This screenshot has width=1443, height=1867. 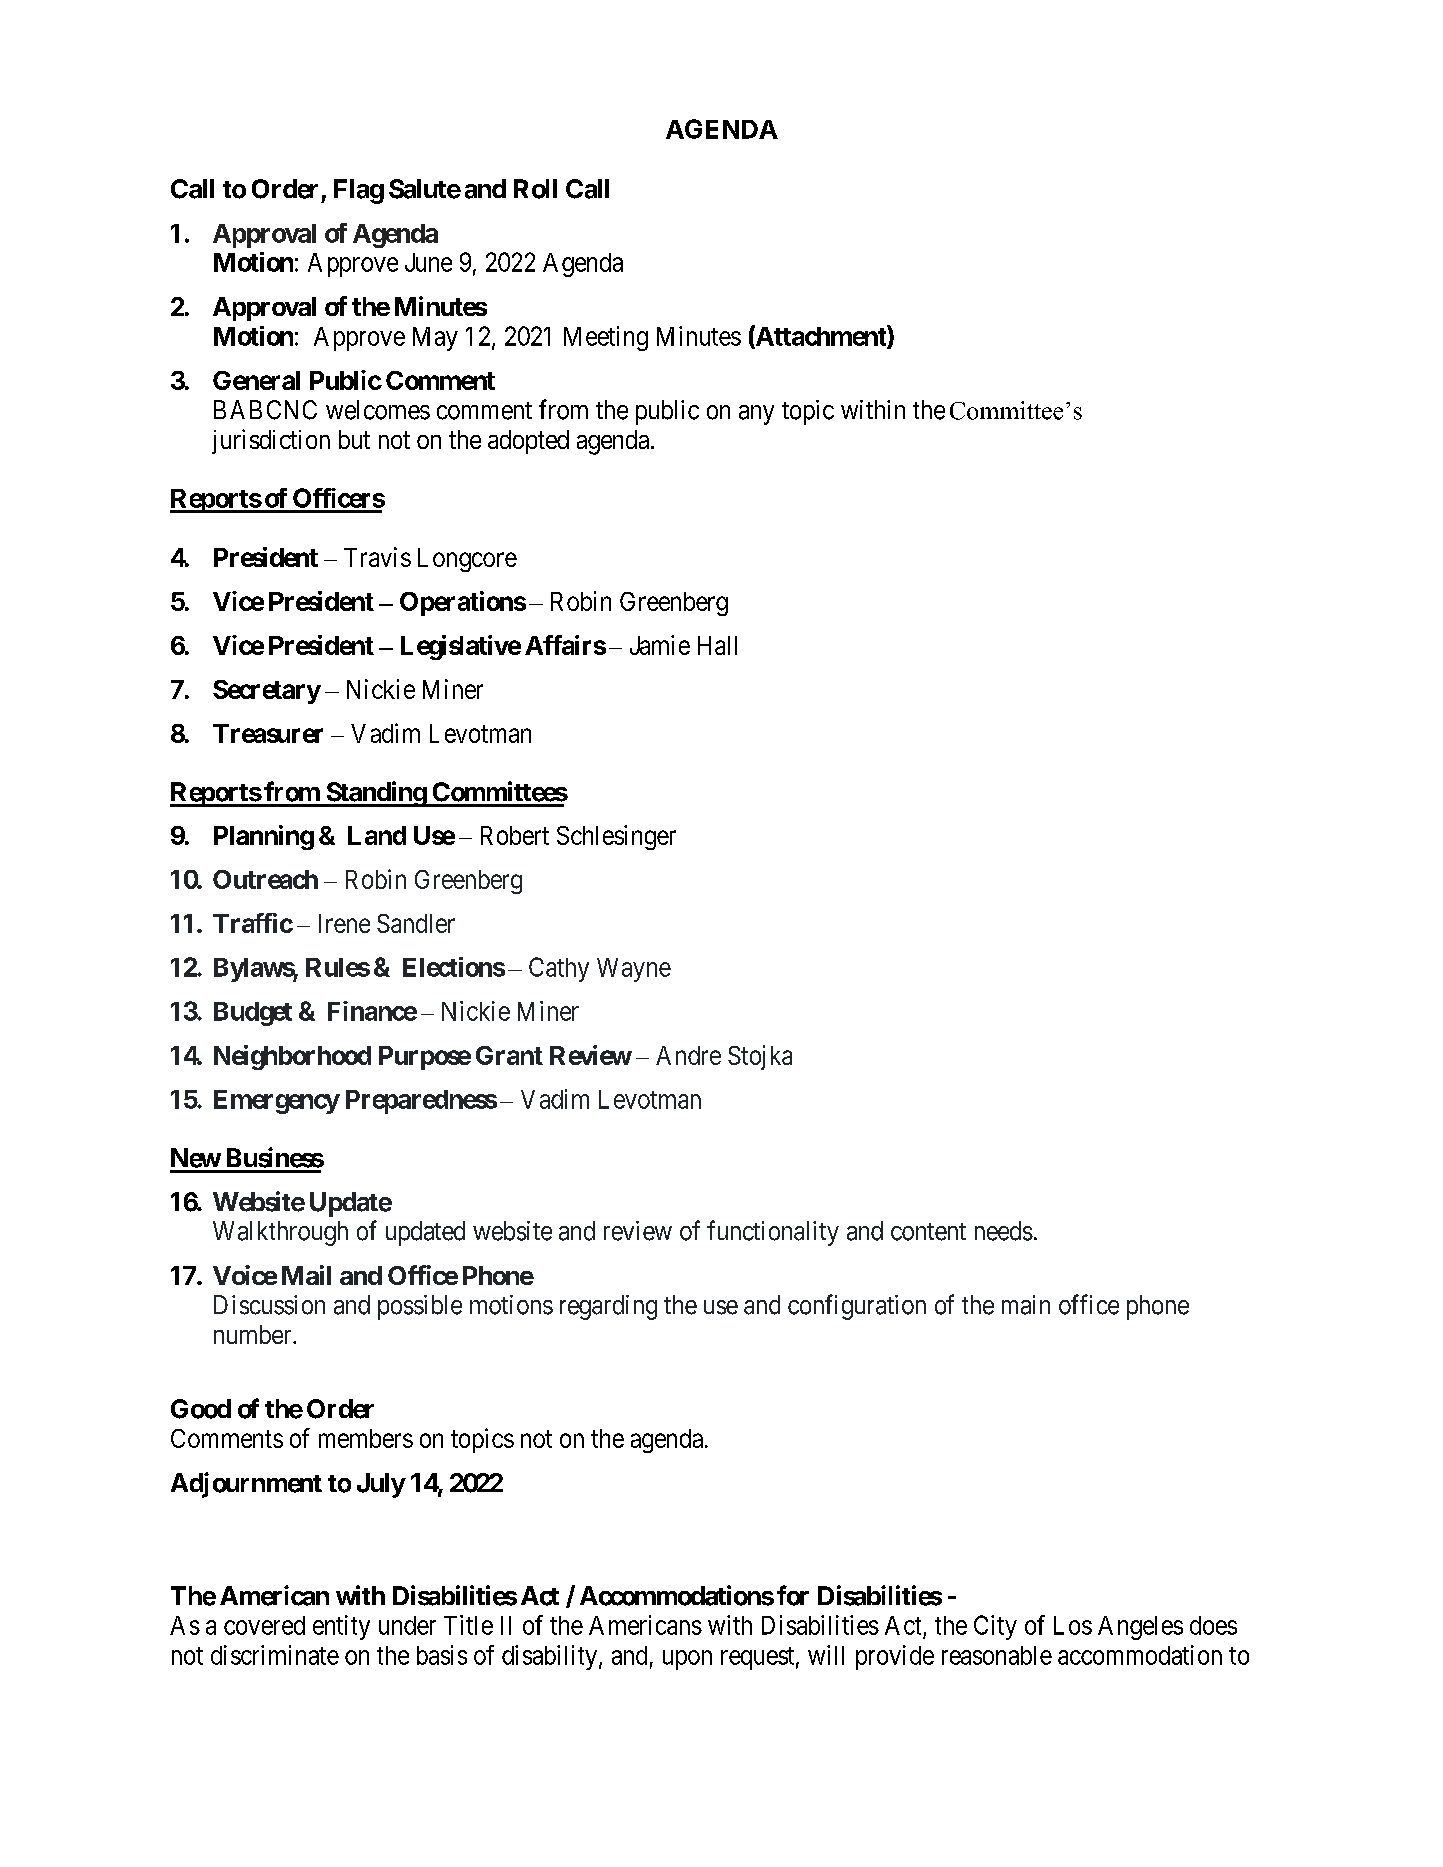 I want to click on Angeles, so click(x=1140, y=1628).
